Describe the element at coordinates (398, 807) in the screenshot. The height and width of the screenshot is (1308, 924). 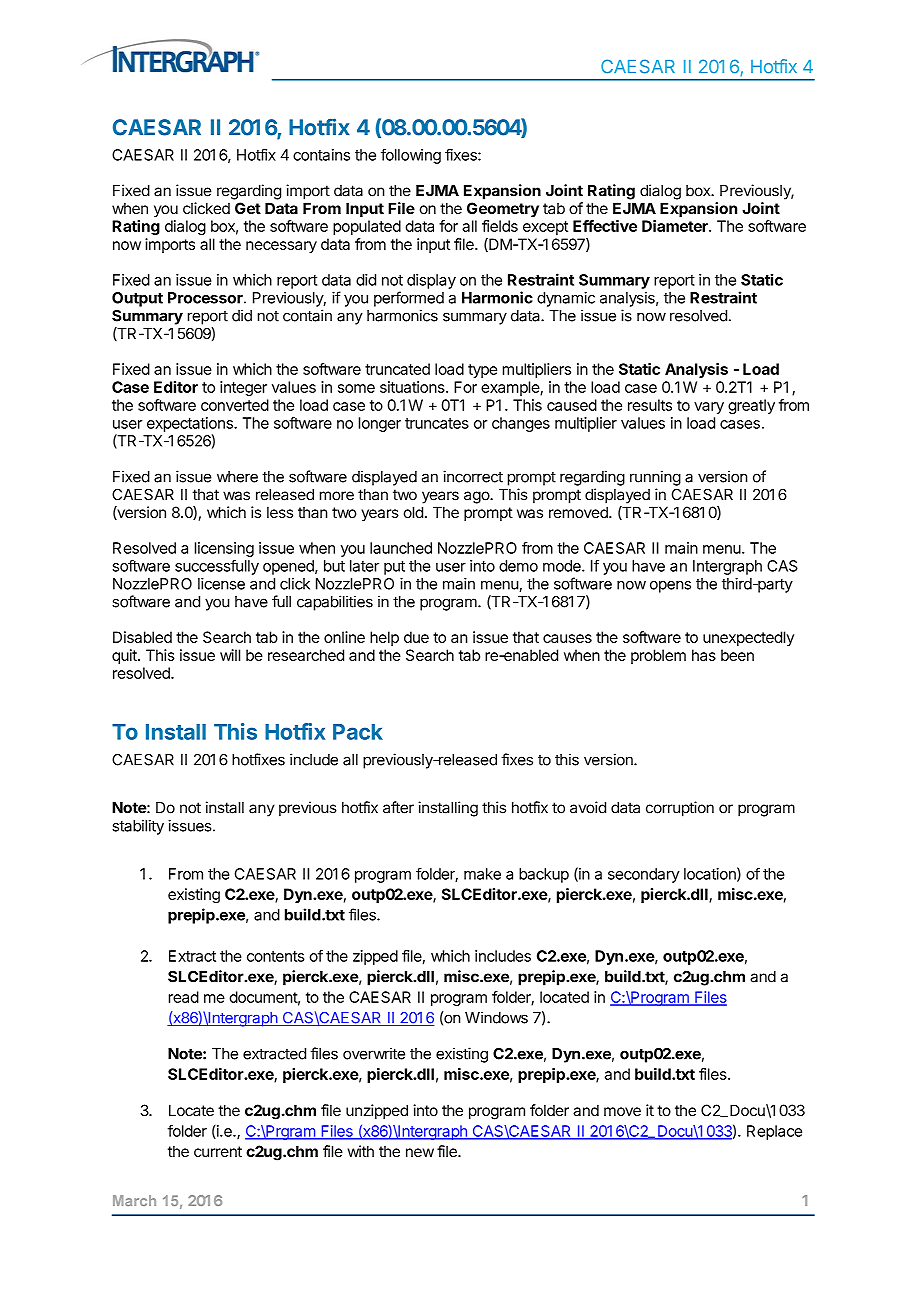
I see `after` at that location.
